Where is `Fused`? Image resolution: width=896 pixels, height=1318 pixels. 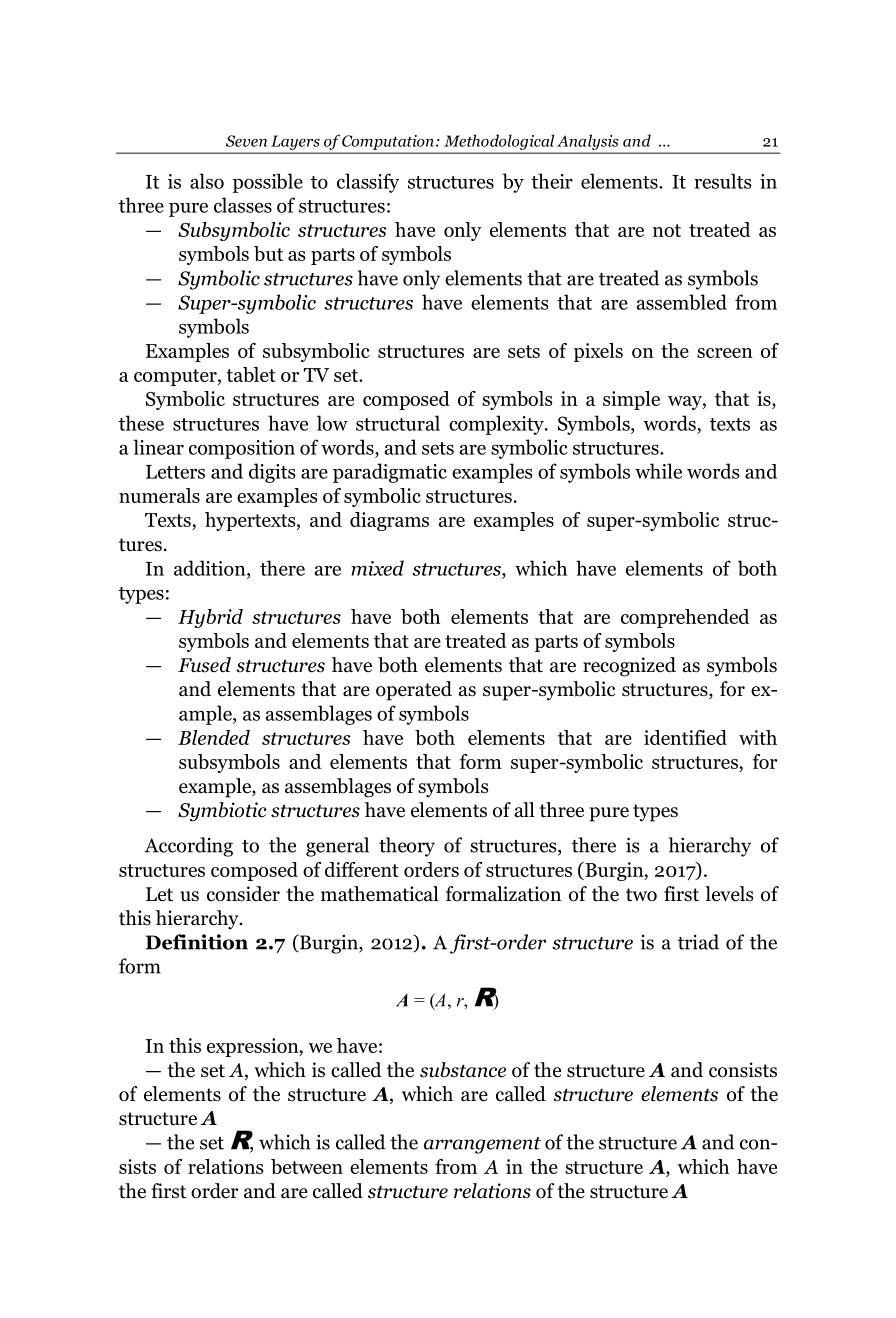 Fused is located at coordinates (204, 665).
